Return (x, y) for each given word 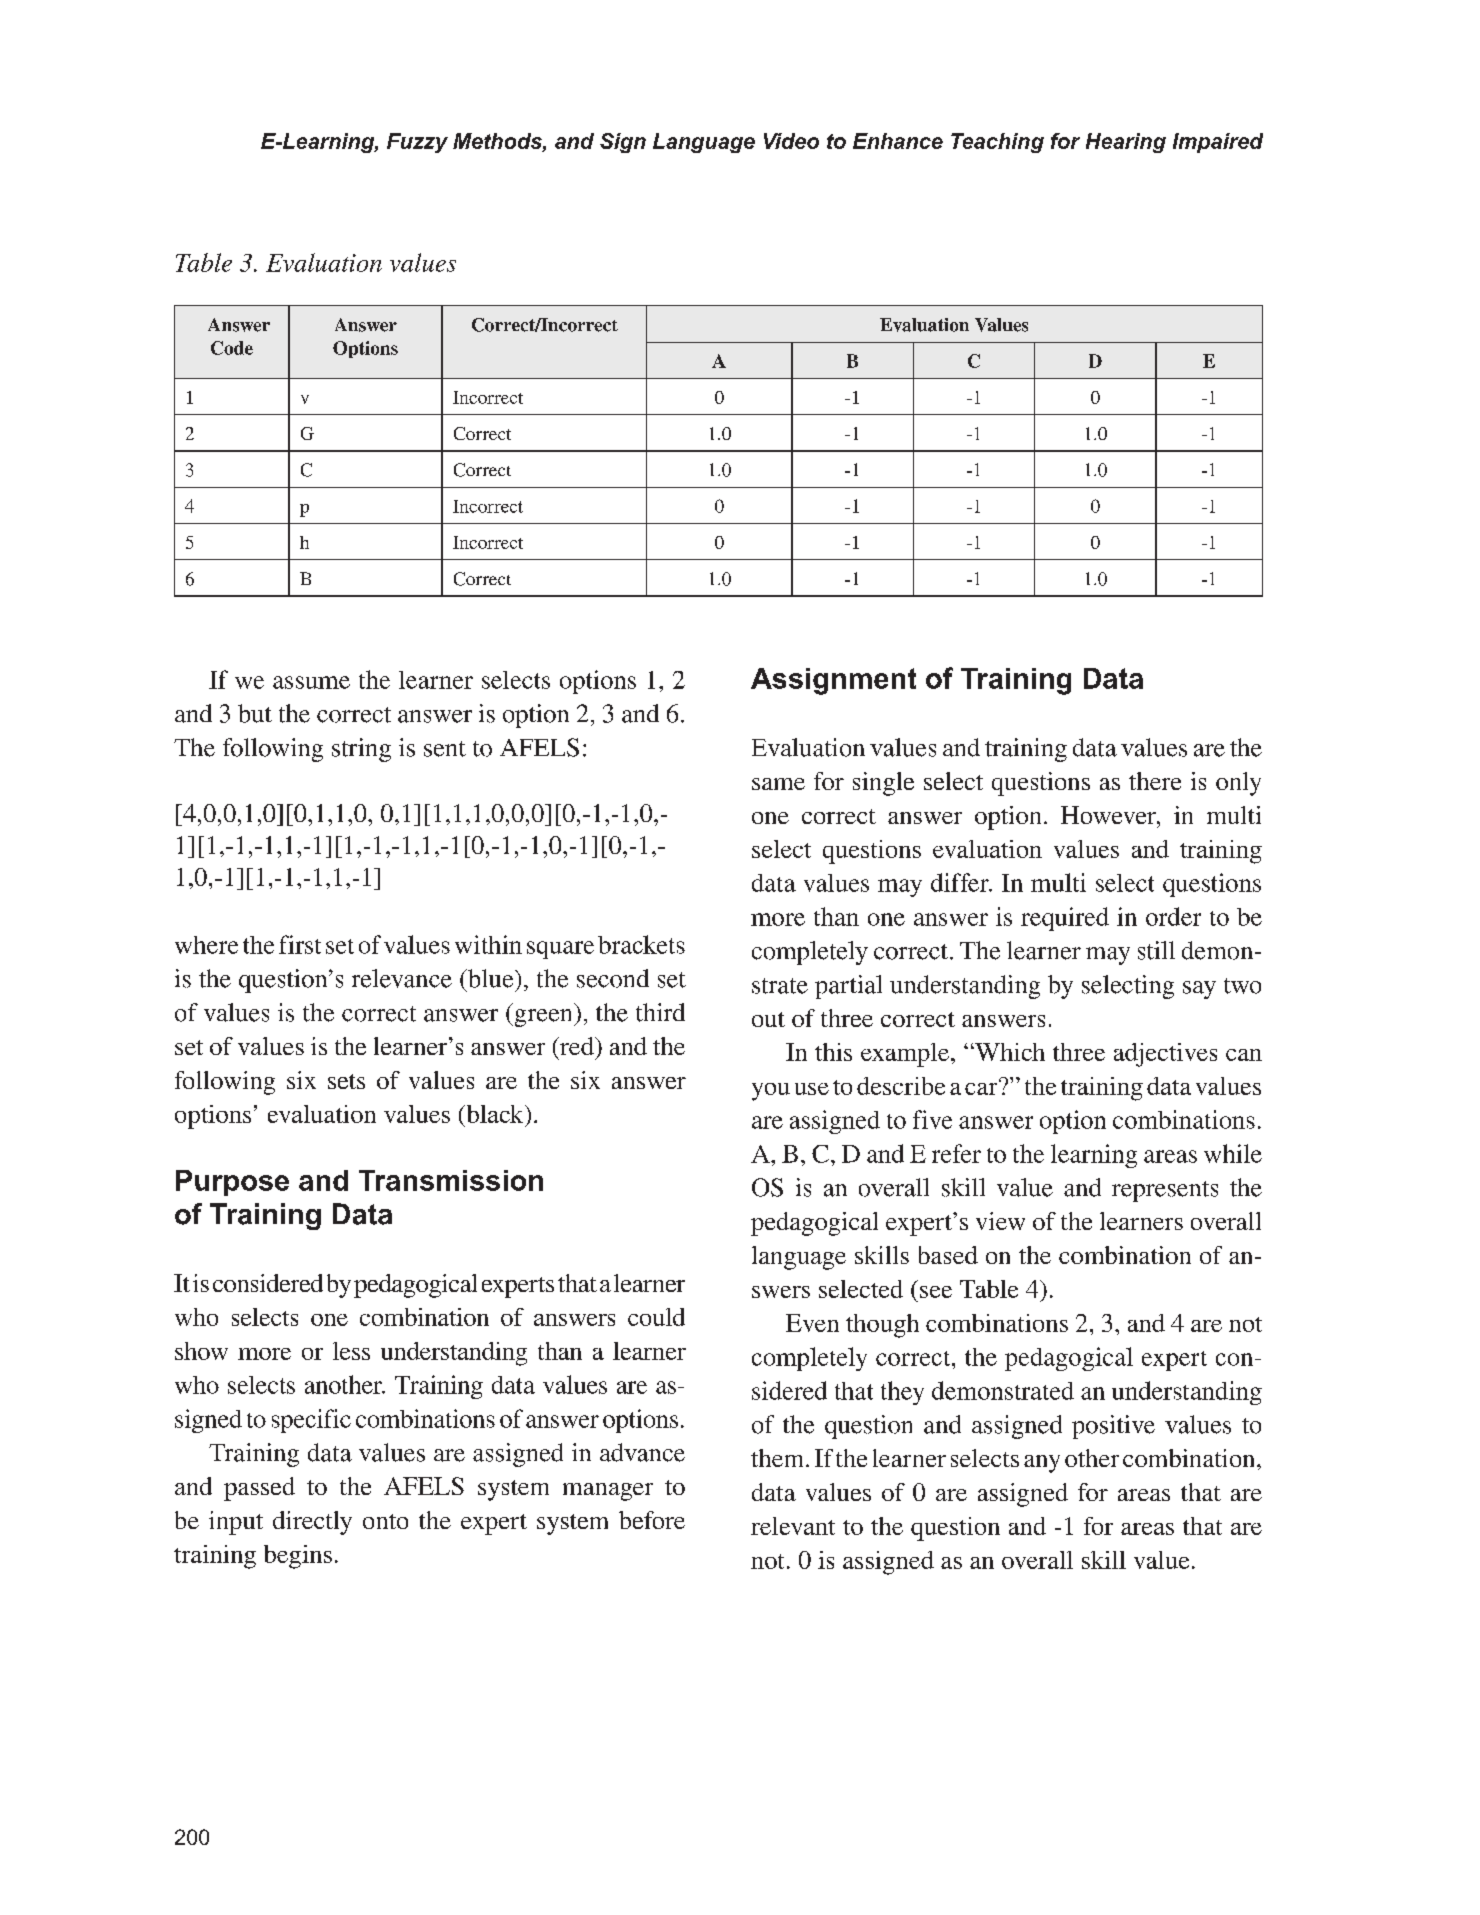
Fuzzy (417, 143)
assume (311, 682)
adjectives (1165, 1055)
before (652, 1520)
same (778, 784)
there (1155, 781)
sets (346, 1081)
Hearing (1126, 143)
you (771, 1092)
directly (312, 1523)
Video (791, 141)
